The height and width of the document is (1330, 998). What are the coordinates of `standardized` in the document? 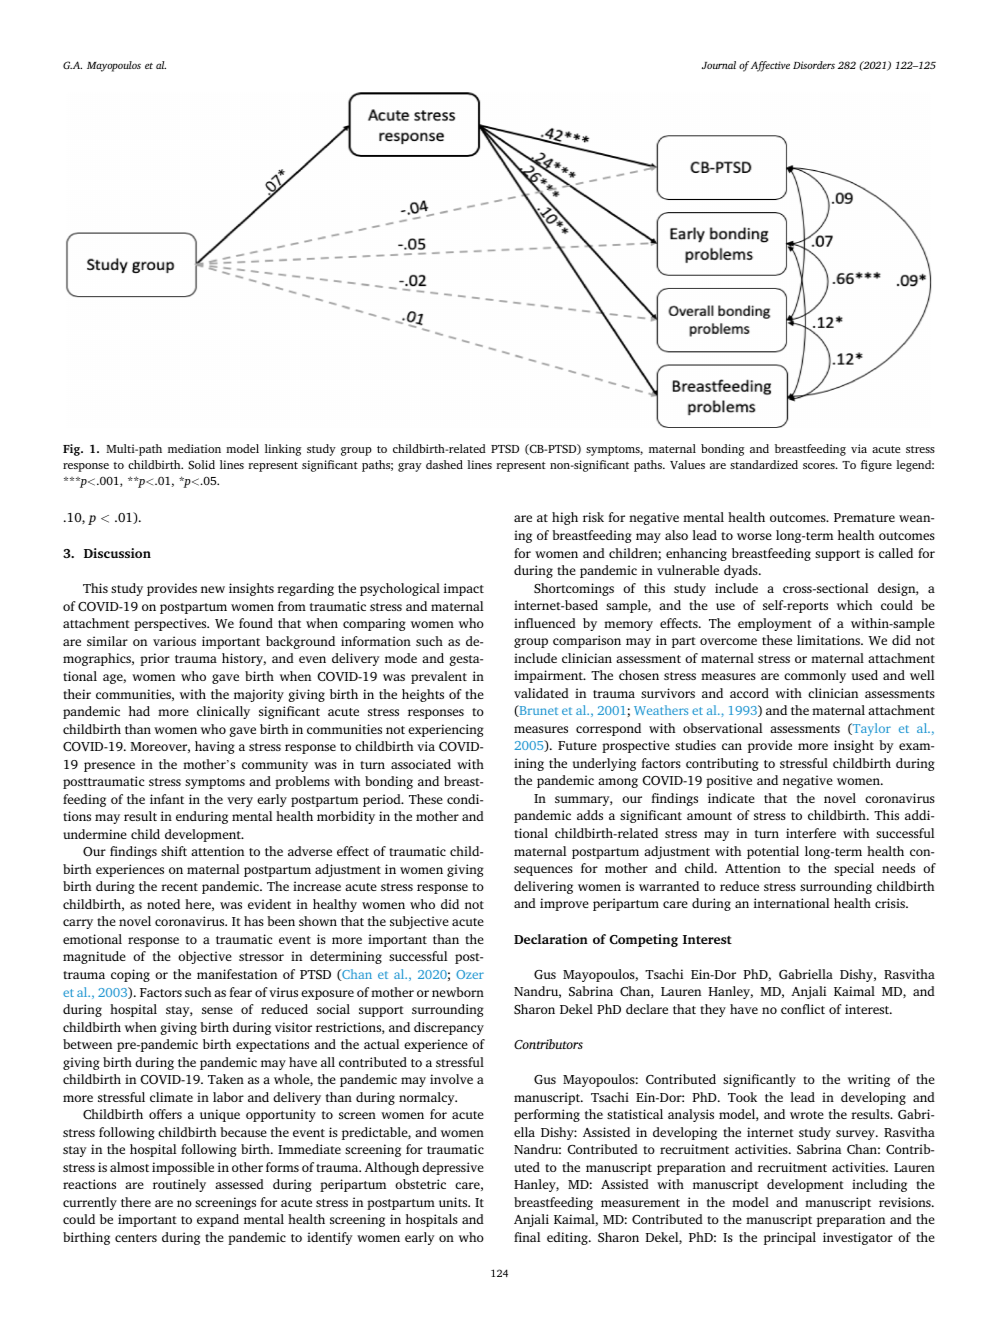 It's located at (764, 464).
